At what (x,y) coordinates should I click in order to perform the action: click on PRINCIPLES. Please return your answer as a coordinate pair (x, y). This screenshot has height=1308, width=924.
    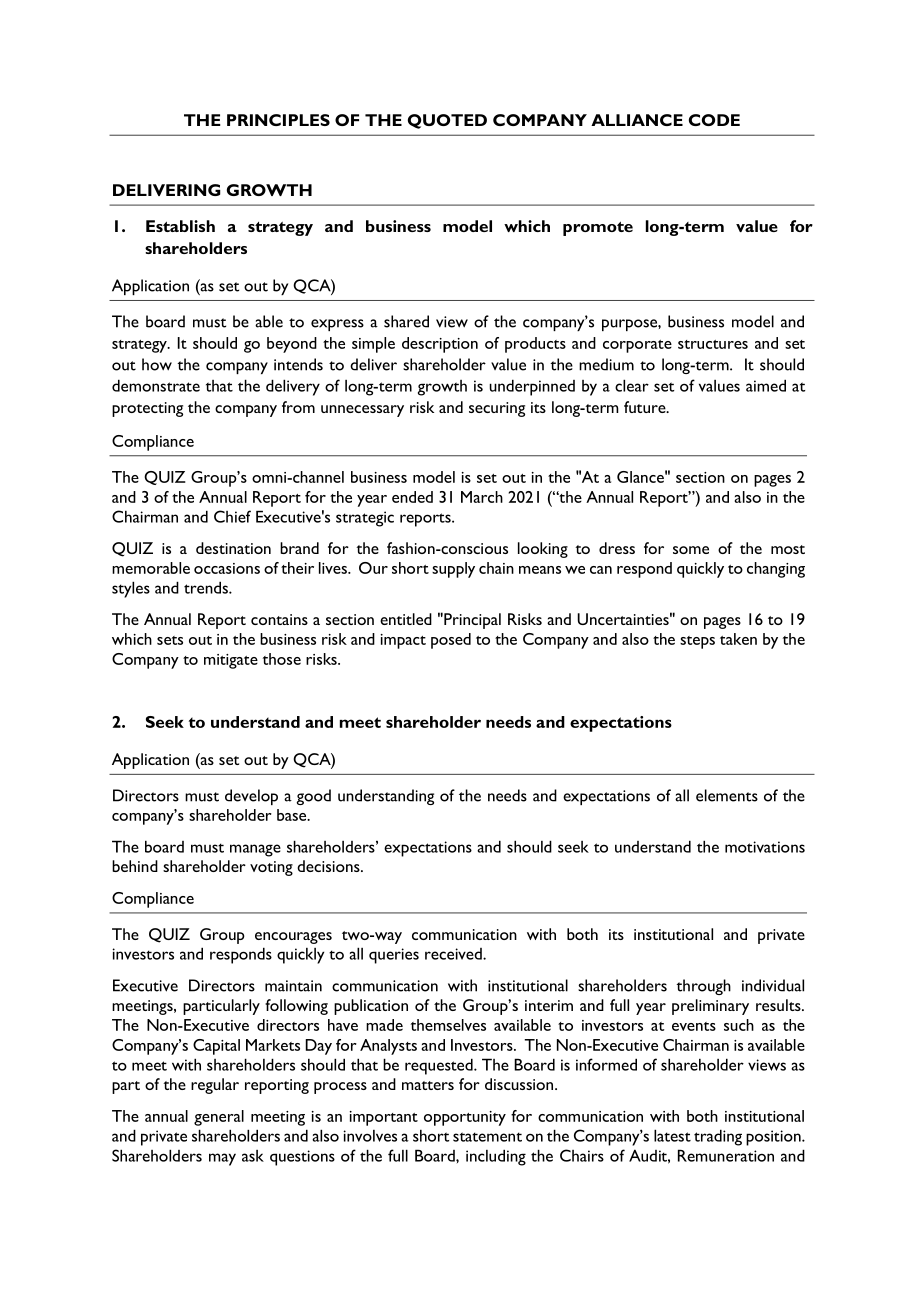
    Looking at the image, I should click on (278, 120).
